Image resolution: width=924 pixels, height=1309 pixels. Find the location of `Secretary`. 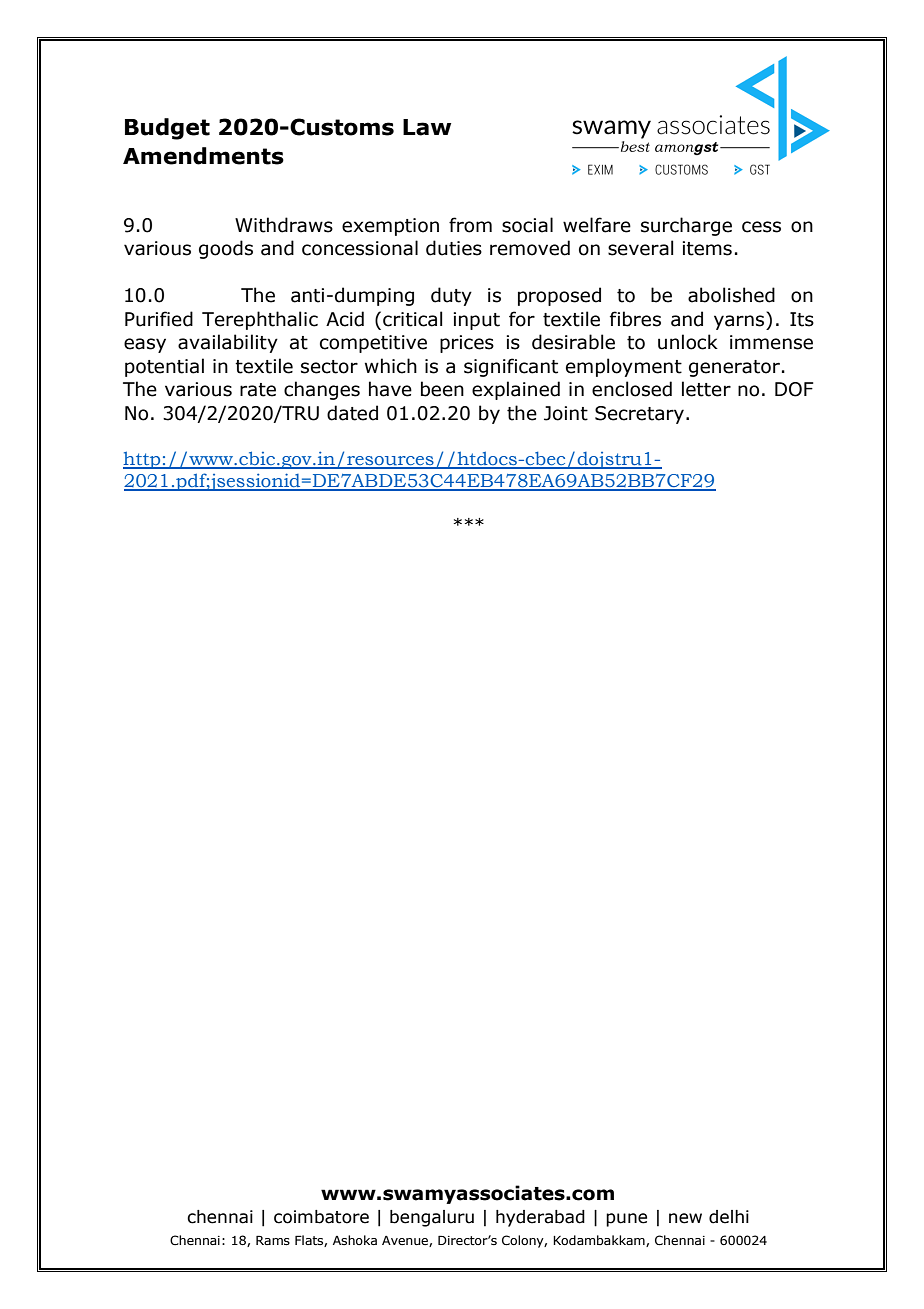

Secretary is located at coordinates (641, 415).
